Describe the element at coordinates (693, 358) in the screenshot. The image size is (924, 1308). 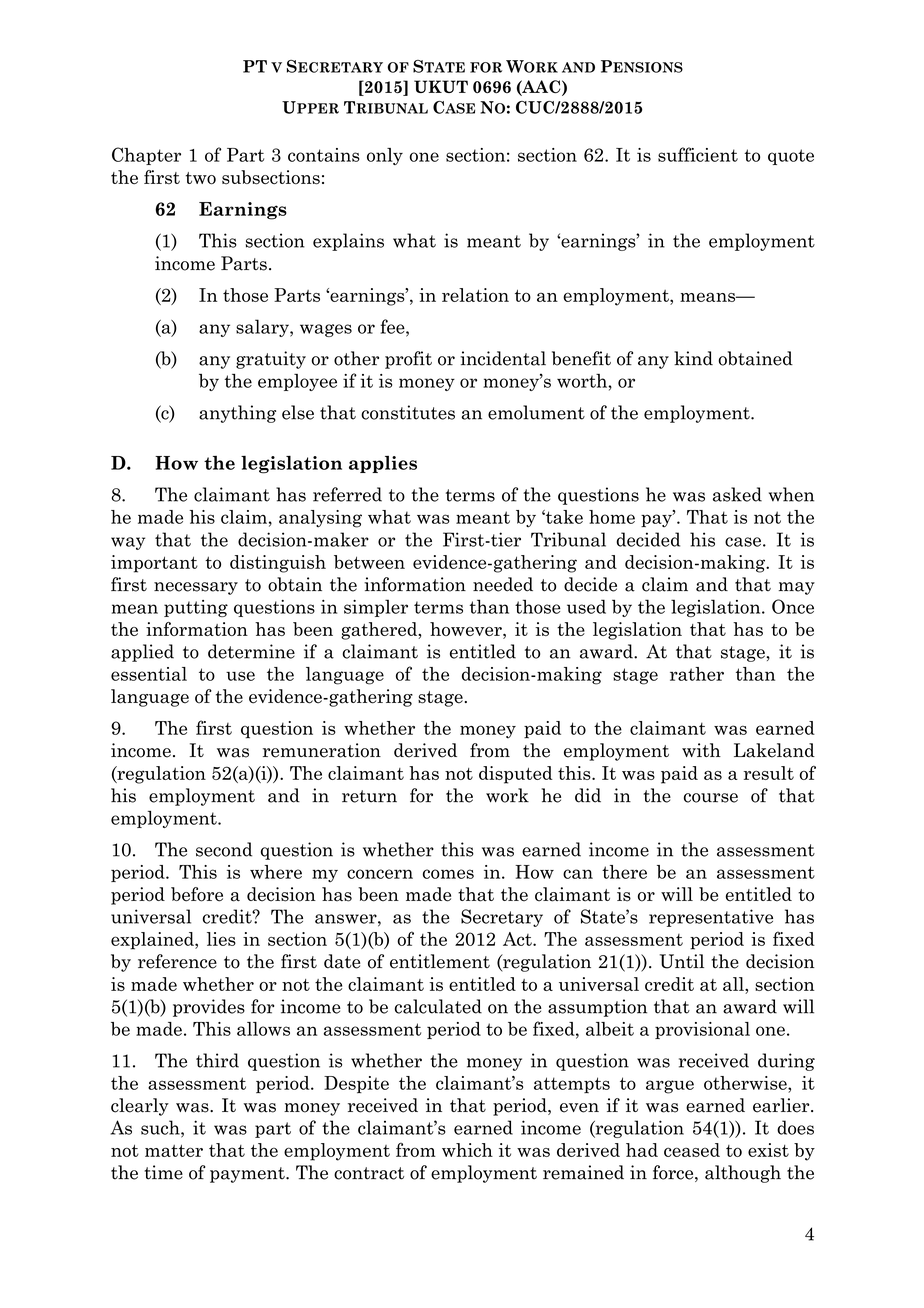
I see `kind` at that location.
